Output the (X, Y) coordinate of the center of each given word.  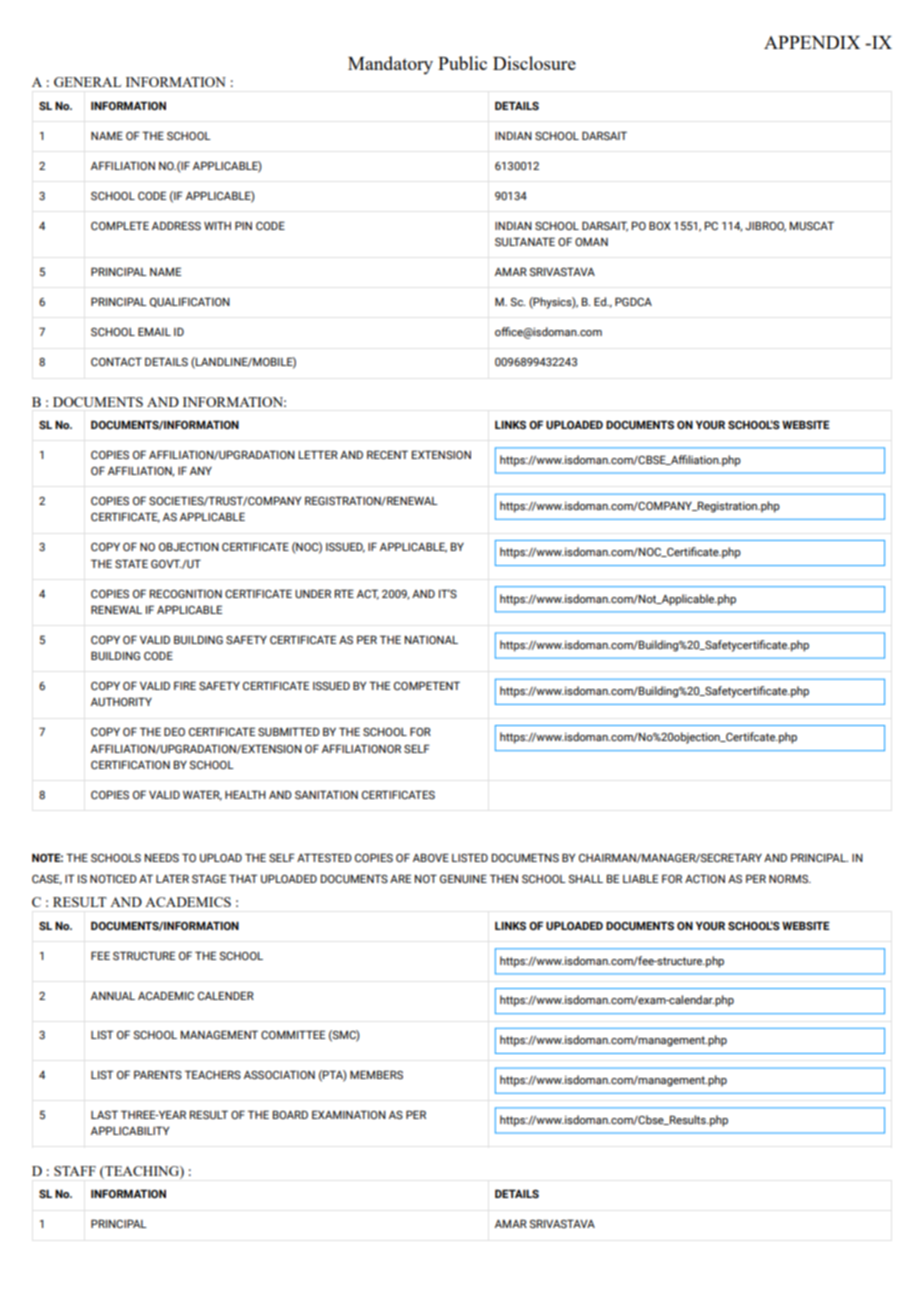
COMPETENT (427, 685)
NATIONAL (431, 639)
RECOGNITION (186, 593)
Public (462, 63)
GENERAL (87, 82)
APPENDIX (812, 42)
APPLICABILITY (130, 1130)
